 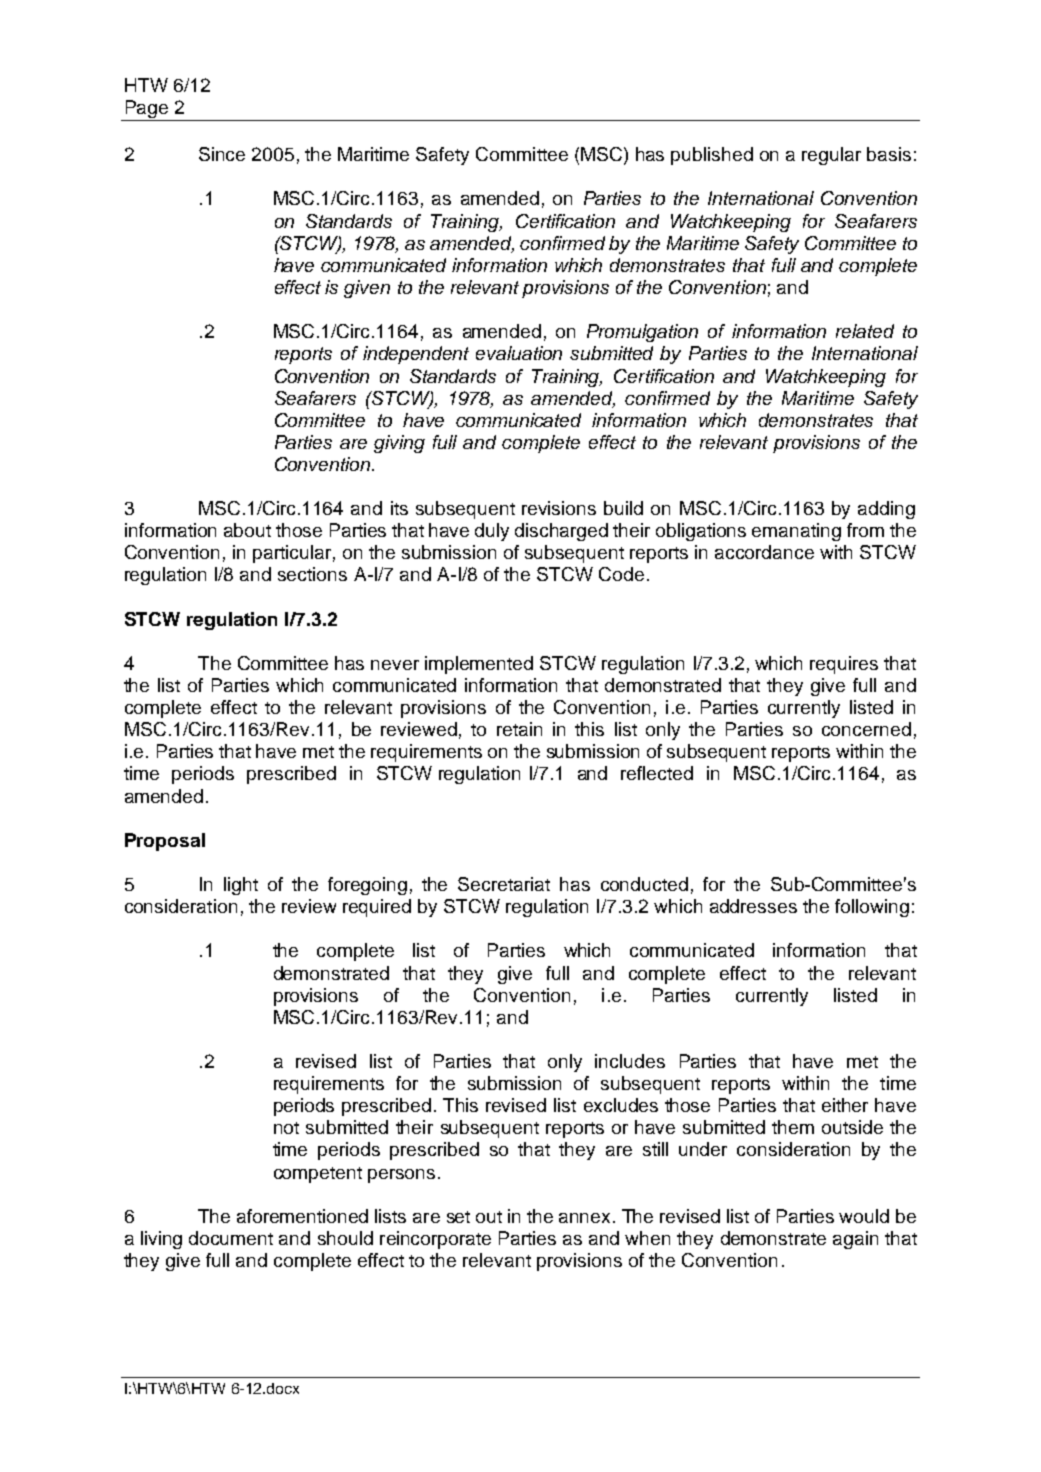 I want to click on document, so click(x=231, y=1238).
